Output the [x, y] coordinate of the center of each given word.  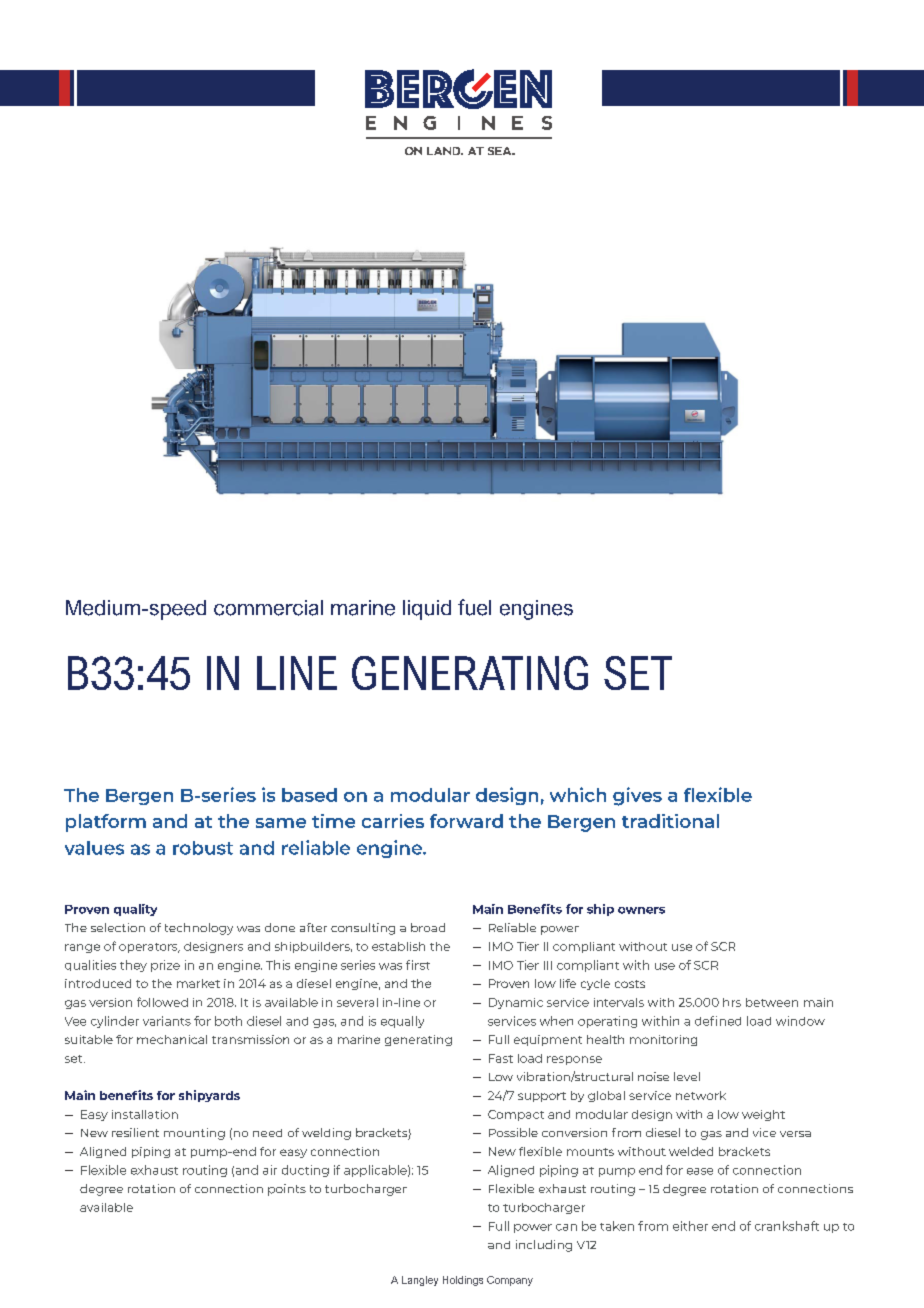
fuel [474, 607]
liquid [427, 610]
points [287, 1190]
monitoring [663, 1040]
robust [203, 848]
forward [466, 821]
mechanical [172, 1039]
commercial [268, 608]
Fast [501, 1058]
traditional [670, 821]
